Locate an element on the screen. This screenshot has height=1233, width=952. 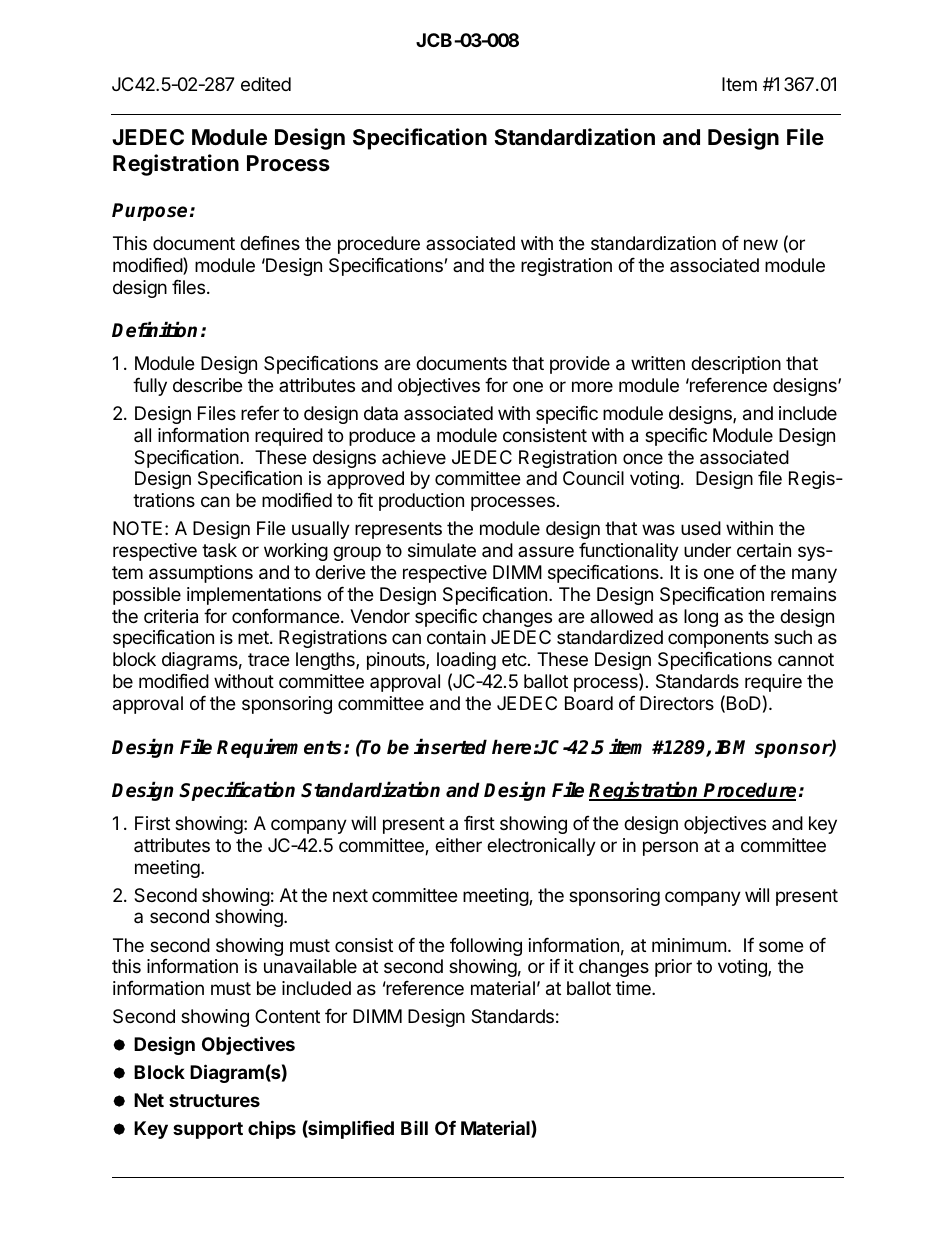
defines is located at coordinates (270, 242).
